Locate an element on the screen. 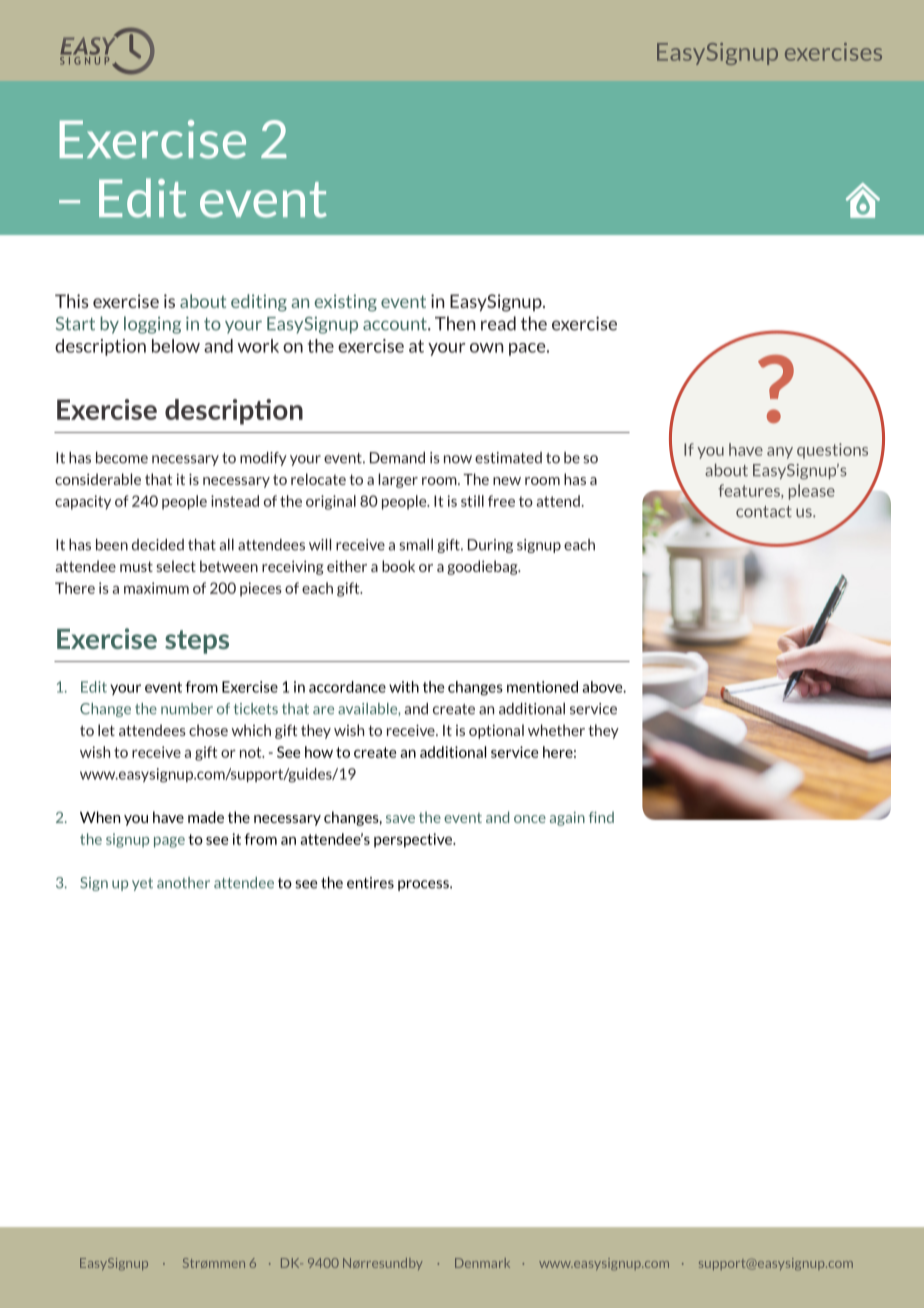  process is located at coordinates (424, 885).
